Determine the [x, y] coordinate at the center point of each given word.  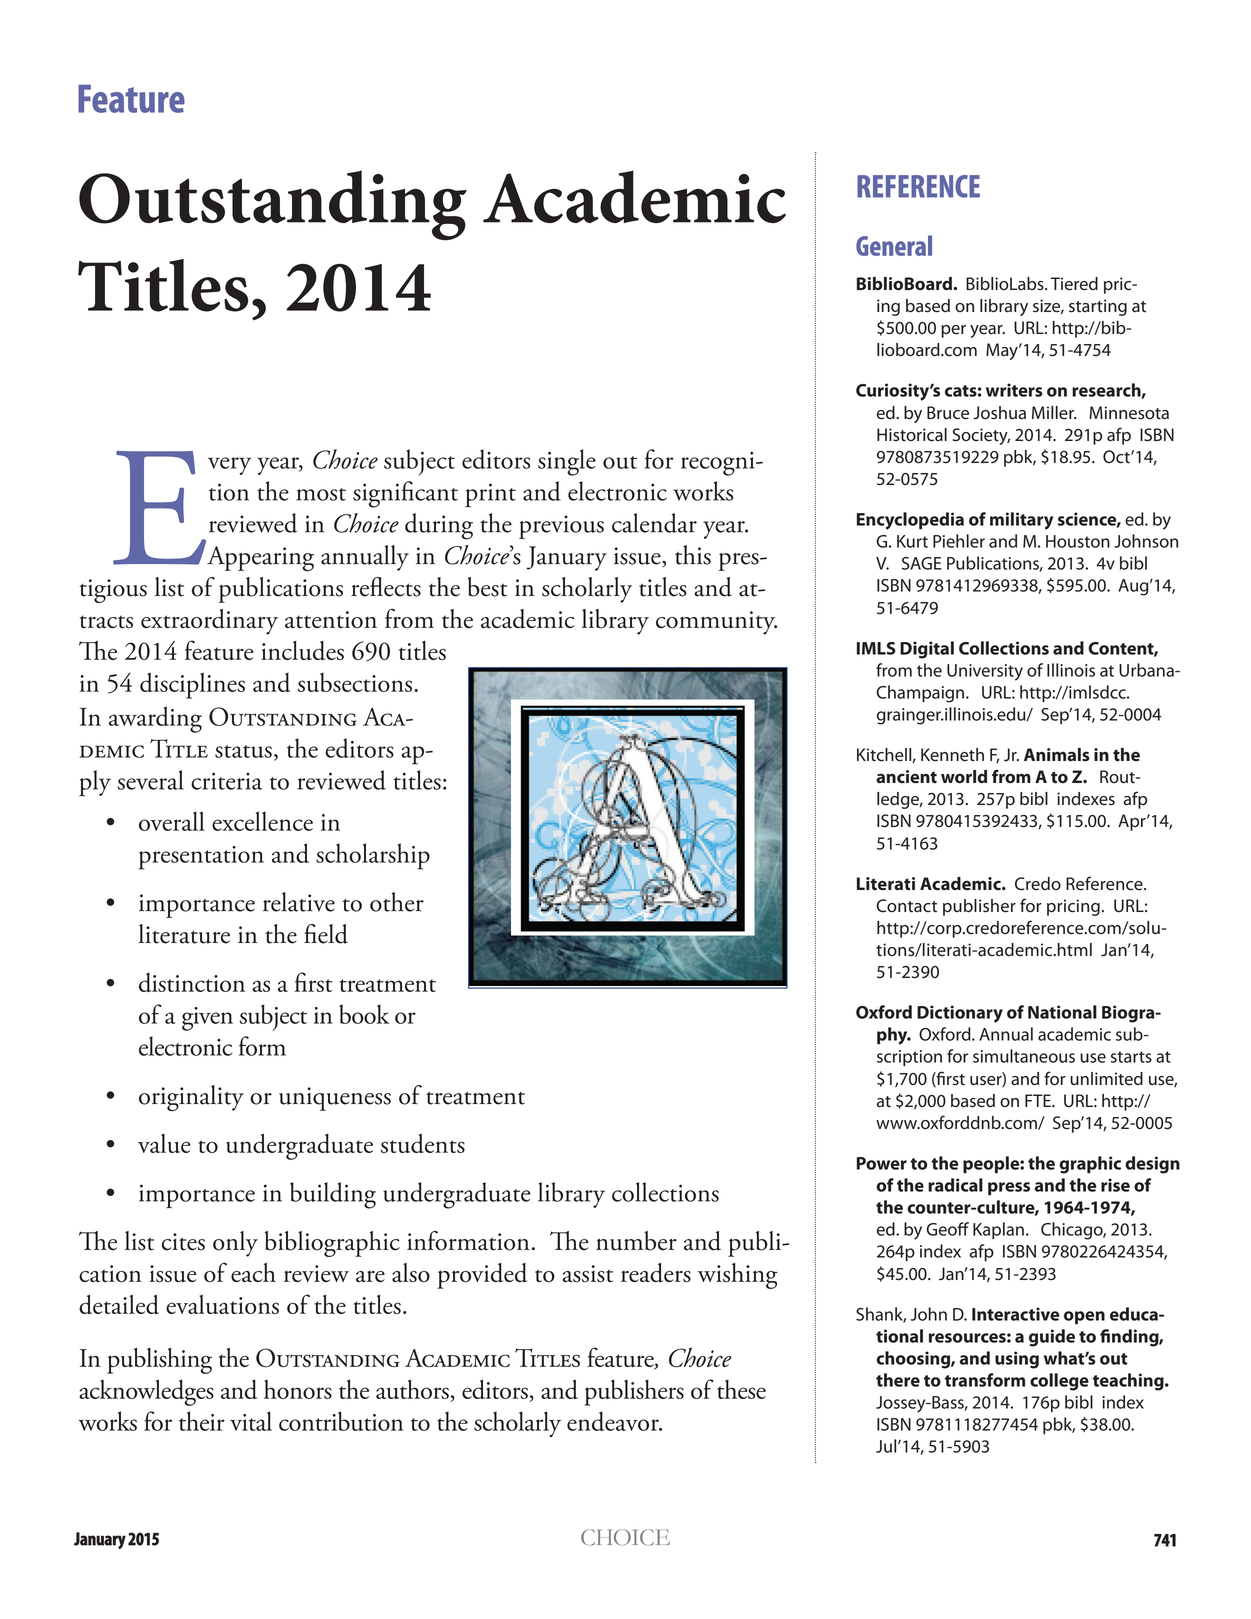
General [894, 245]
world [964, 777]
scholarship [373, 856]
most [321, 494]
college [1059, 1382]
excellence [262, 821]
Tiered [1074, 284]
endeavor [614, 1421]
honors [298, 1389]
